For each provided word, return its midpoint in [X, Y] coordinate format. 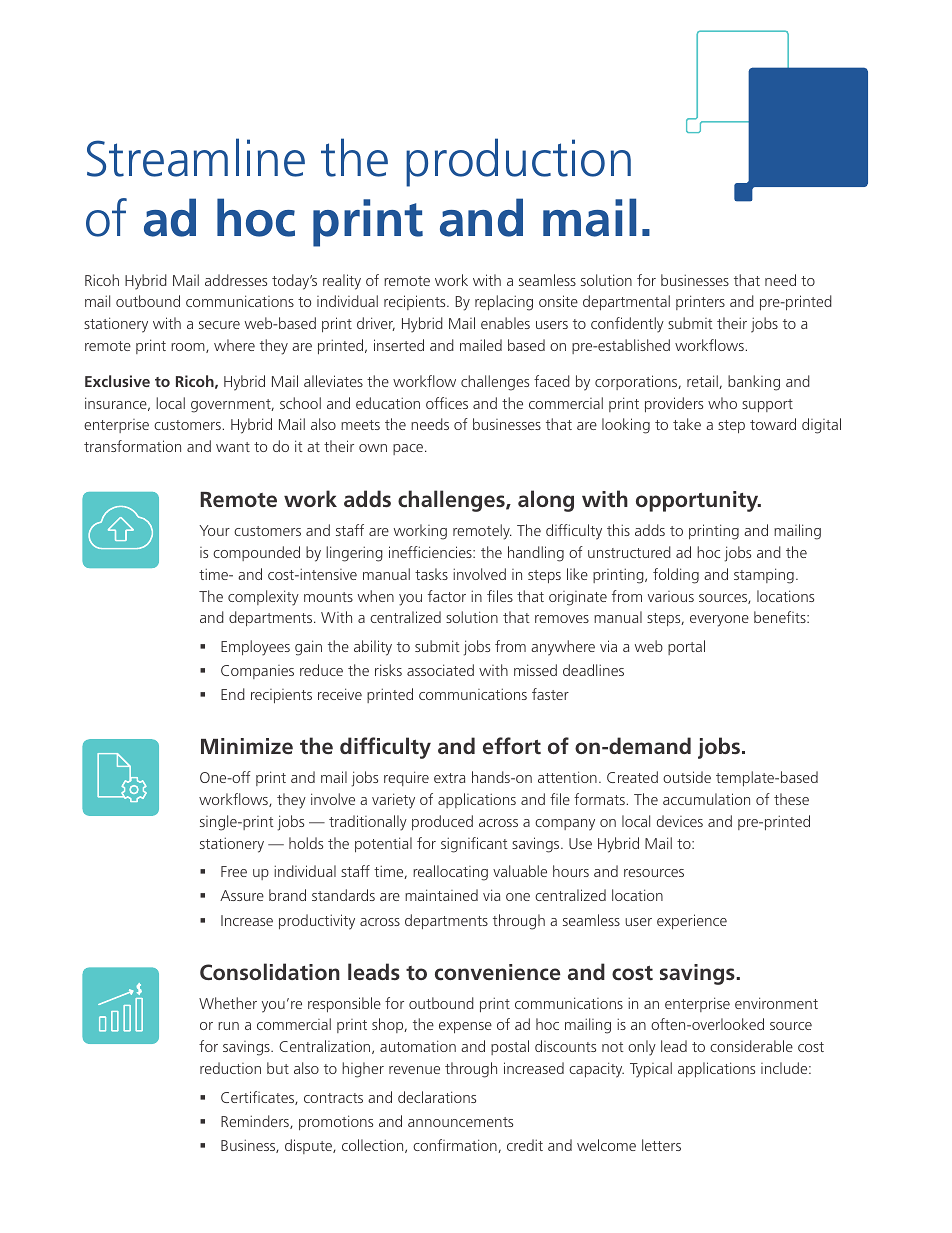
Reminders [256, 1122]
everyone [719, 621]
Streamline [196, 157]
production [518, 162]
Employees [255, 648]
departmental [626, 302]
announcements [460, 1122]
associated [440, 670]
